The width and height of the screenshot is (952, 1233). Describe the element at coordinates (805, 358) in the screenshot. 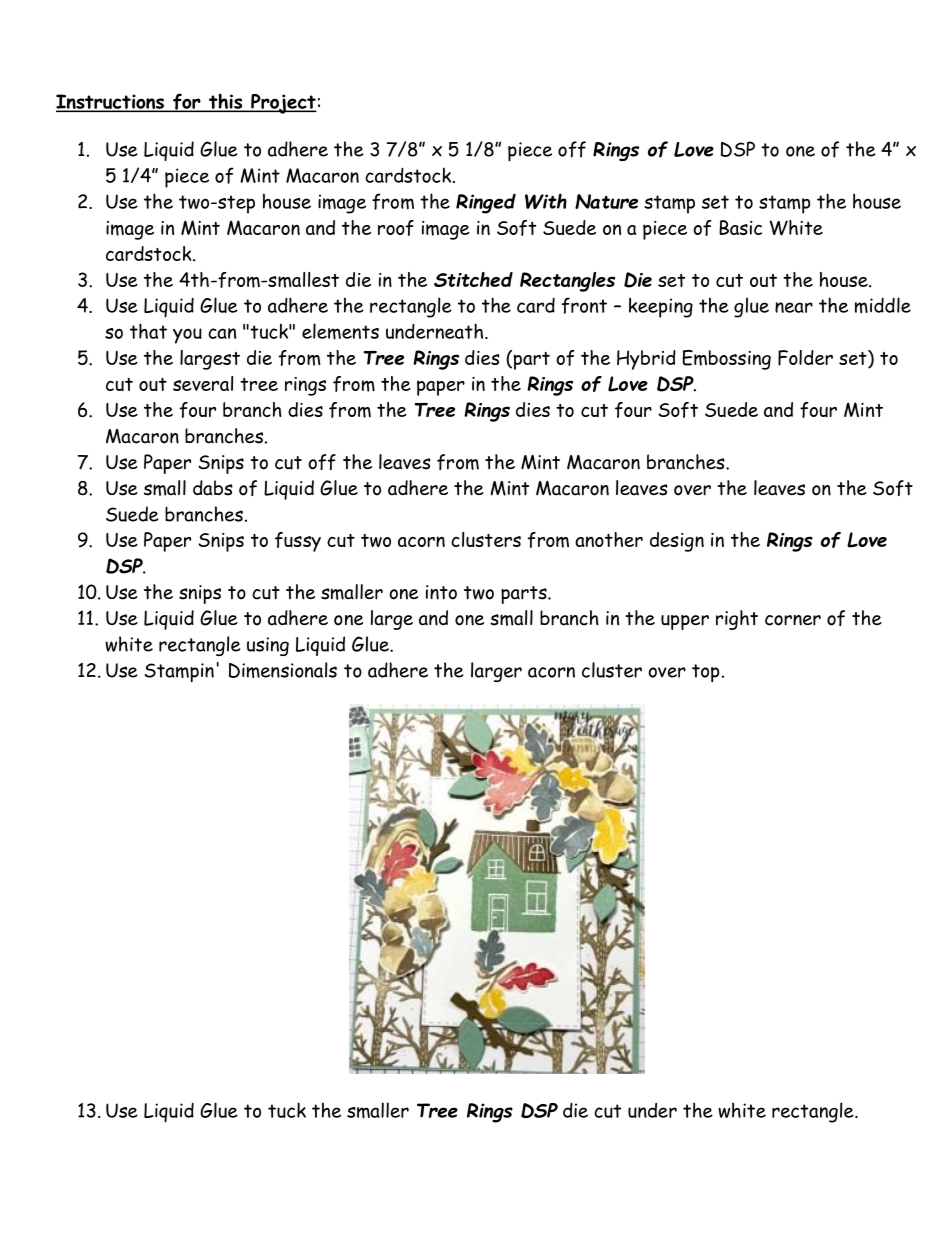

I see `Folder` at that location.
